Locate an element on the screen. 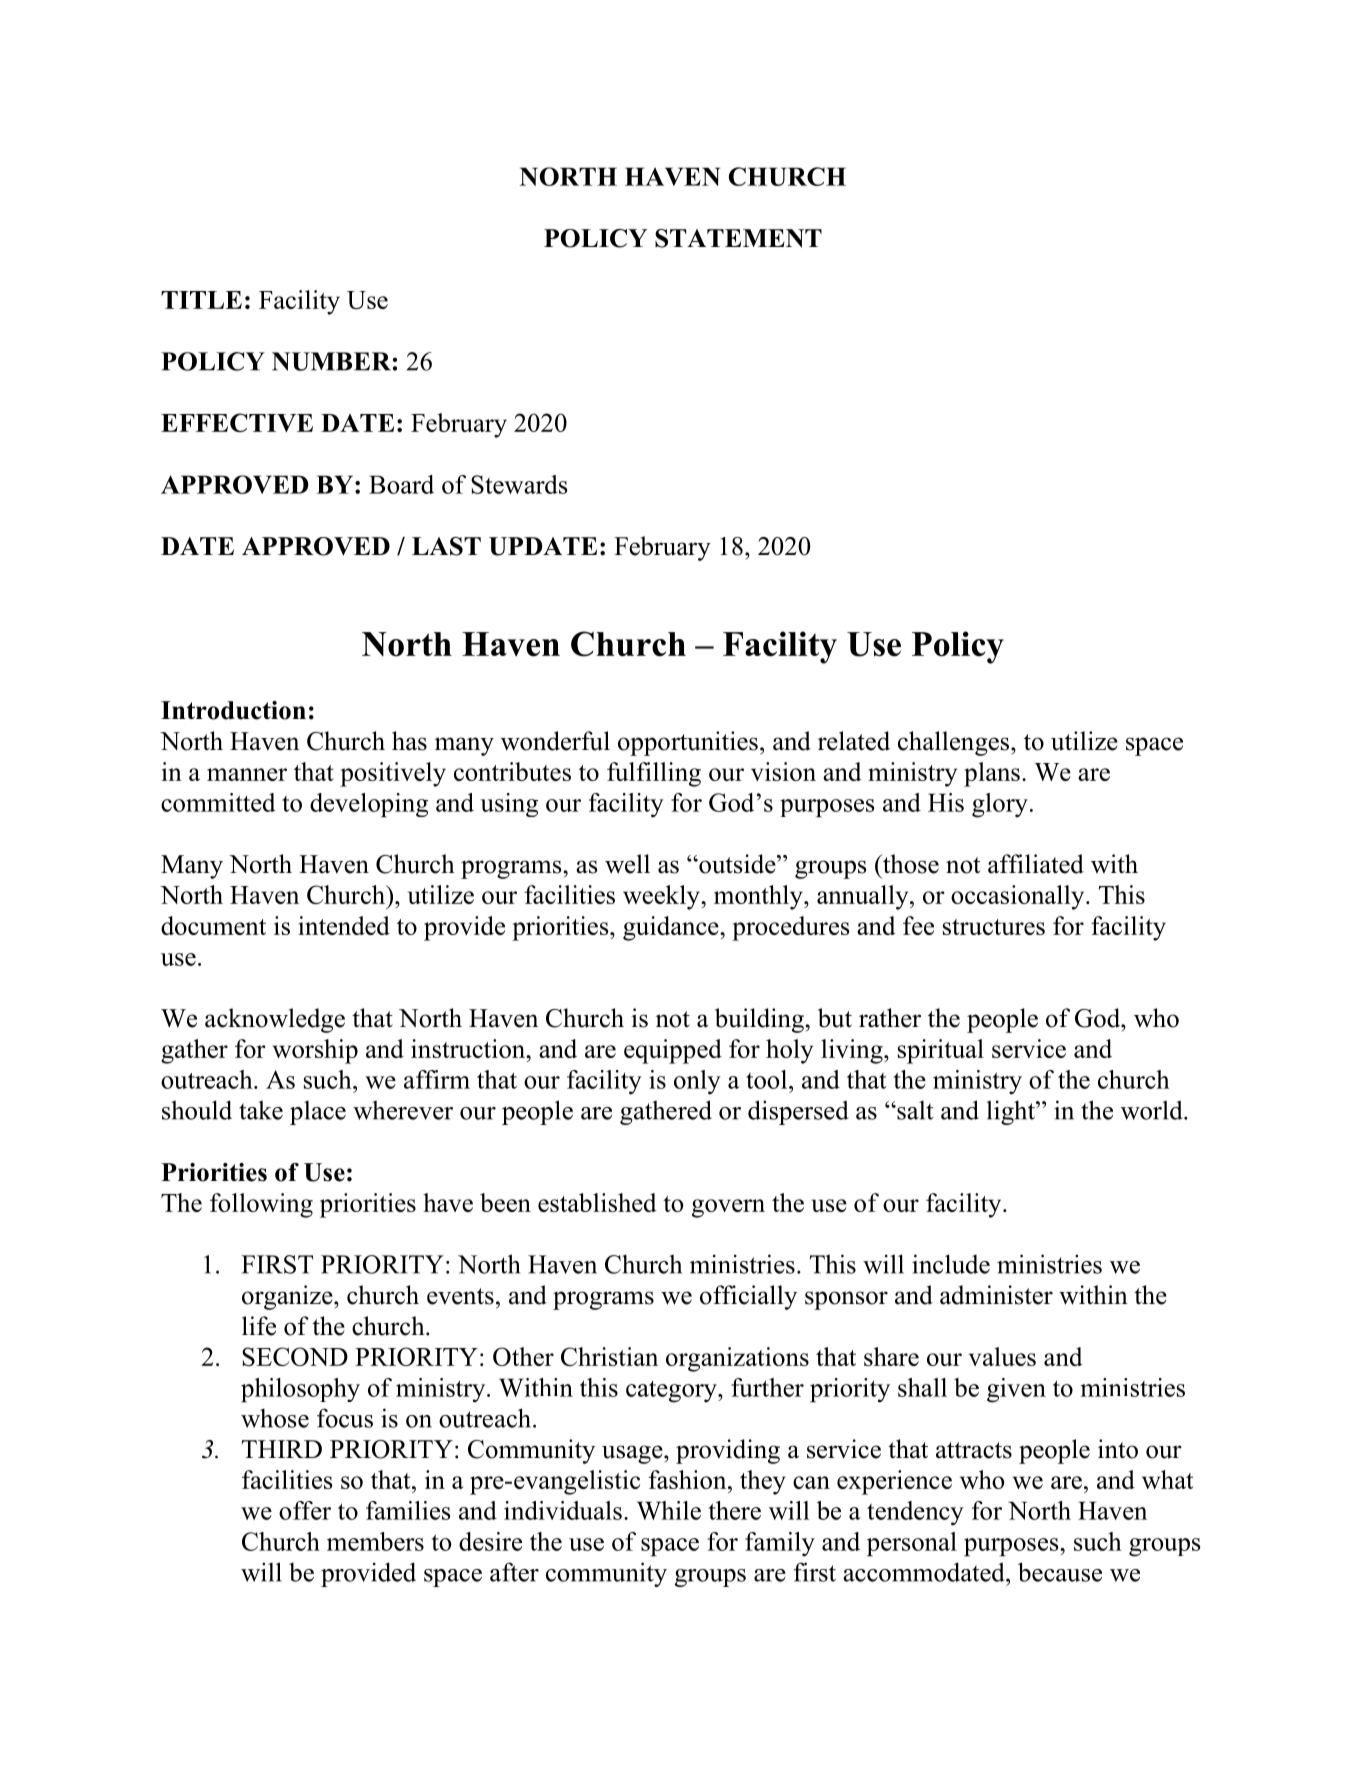  occasionally is located at coordinates (1019, 897).
